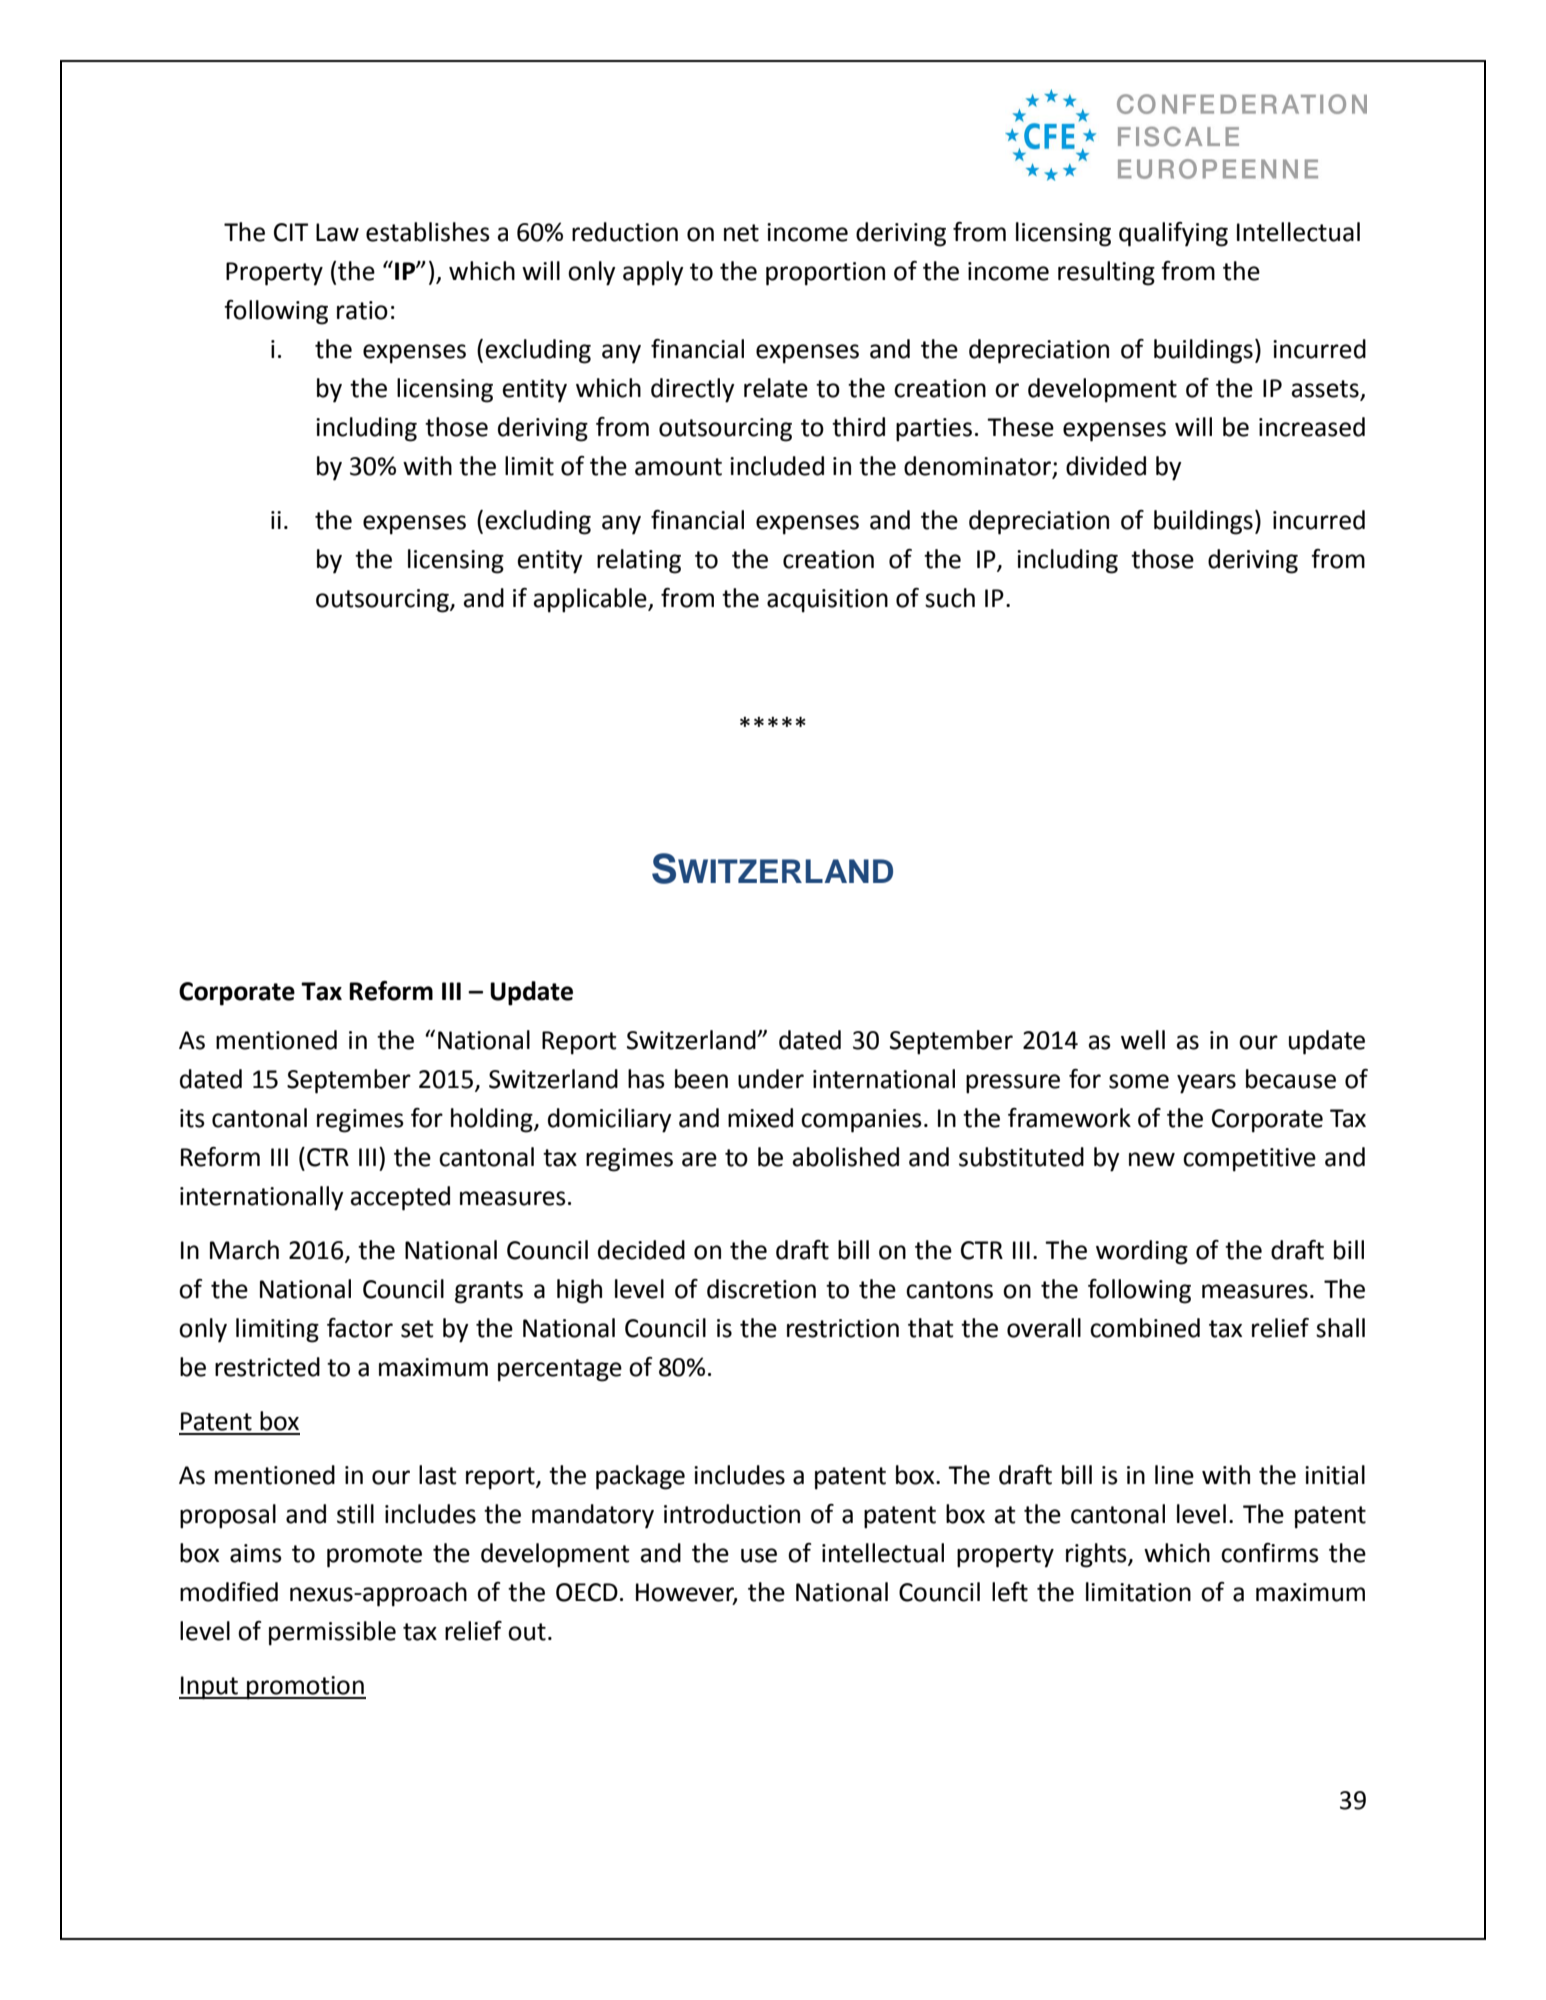 The image size is (1546, 2000). I want to click on under, so click(771, 1079).
